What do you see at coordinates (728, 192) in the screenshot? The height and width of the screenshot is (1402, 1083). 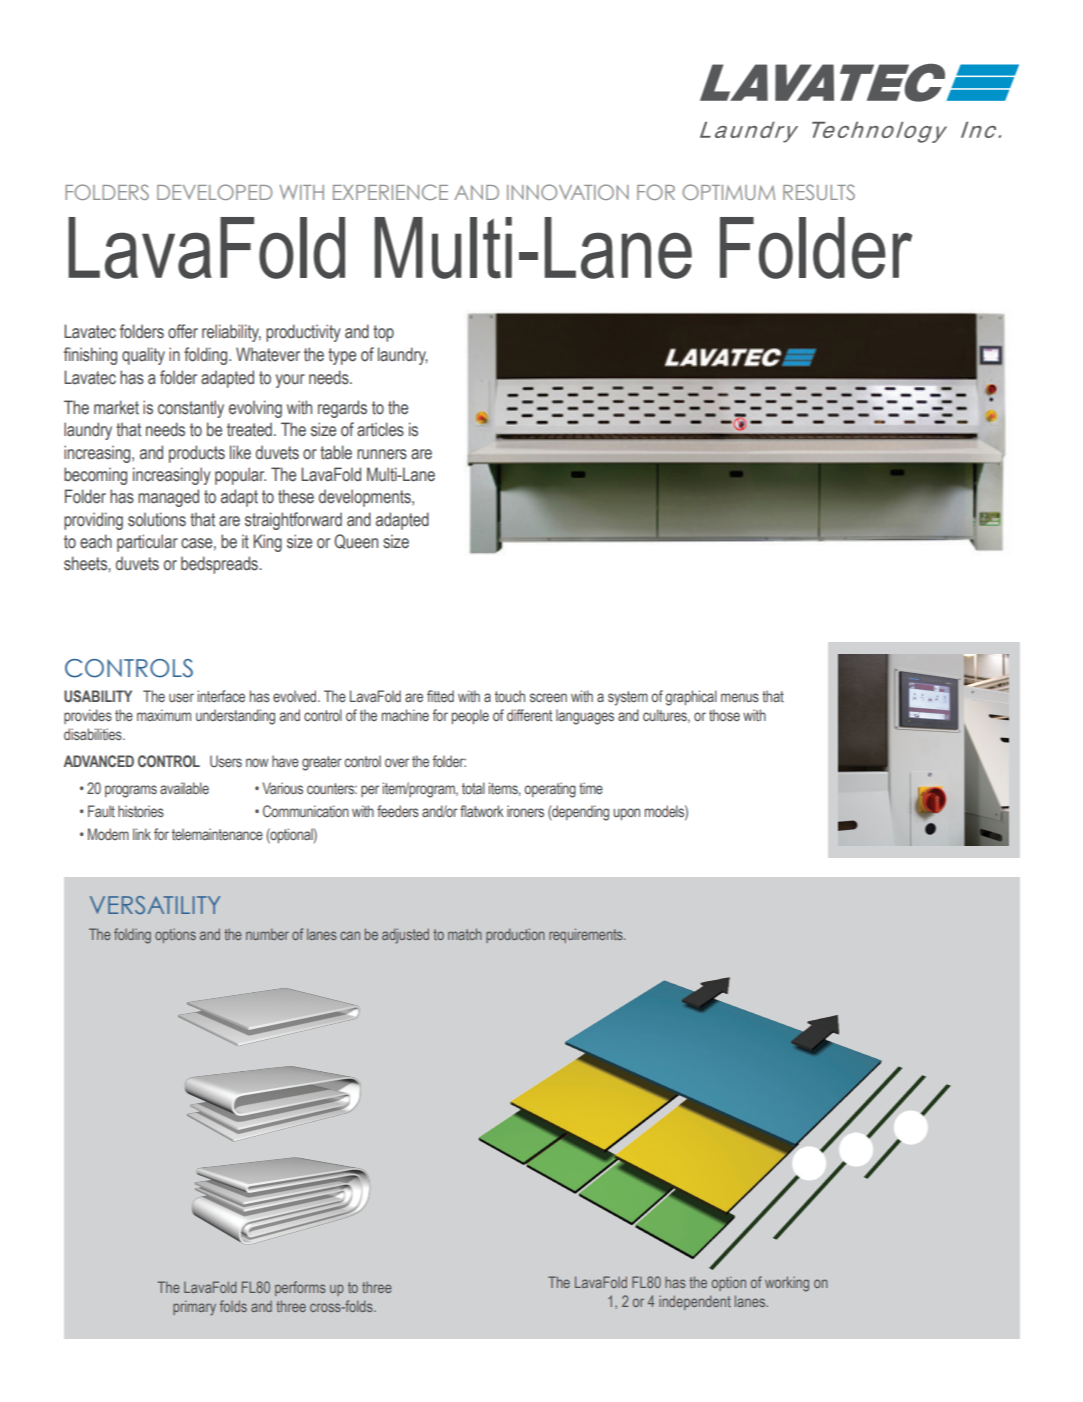 I see `OPTIMUM` at bounding box center [728, 192].
